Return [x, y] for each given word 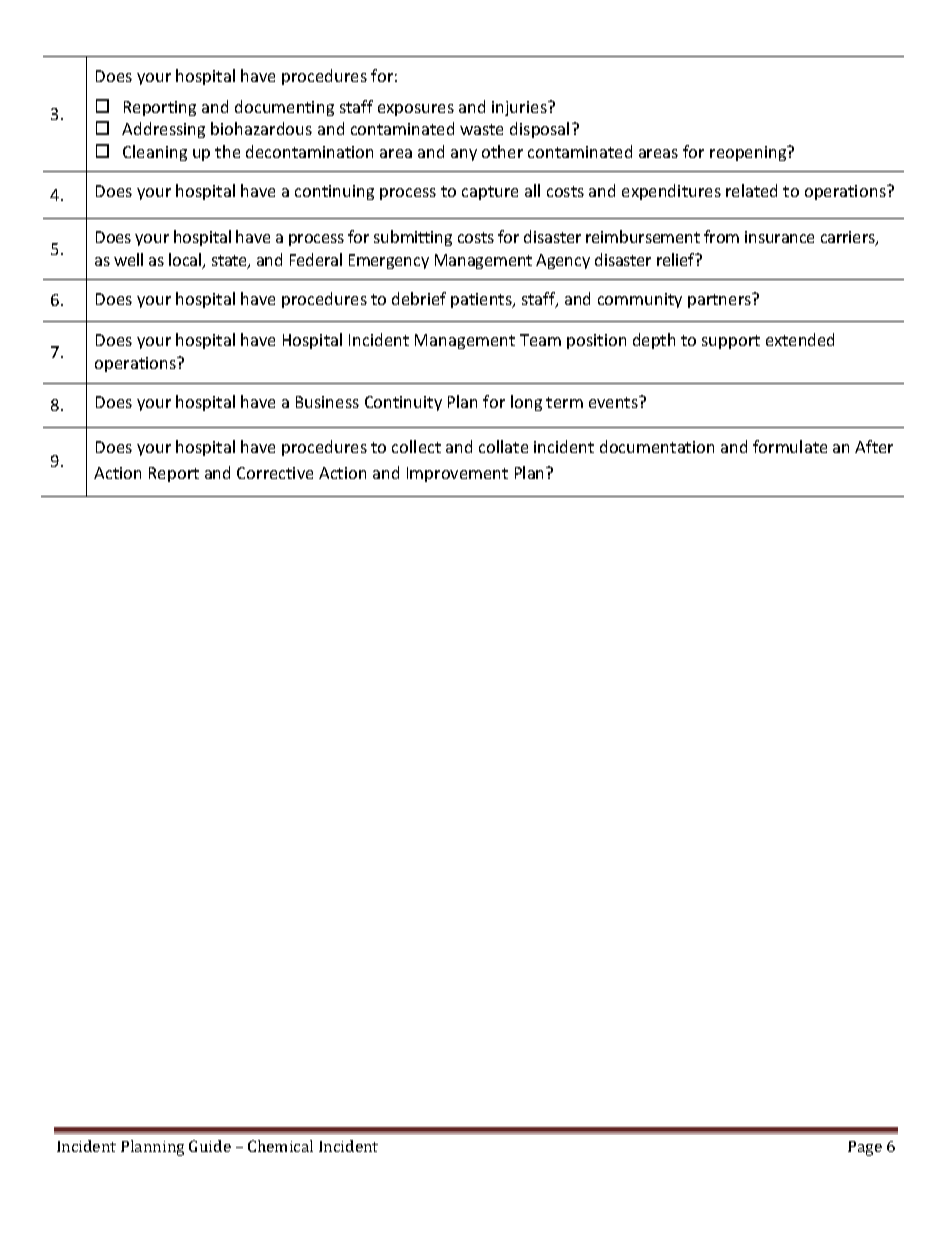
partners [721, 300]
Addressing [163, 130]
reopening [749, 153]
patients [482, 300]
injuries [520, 108]
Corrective [275, 473]
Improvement [457, 474]
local [186, 261]
